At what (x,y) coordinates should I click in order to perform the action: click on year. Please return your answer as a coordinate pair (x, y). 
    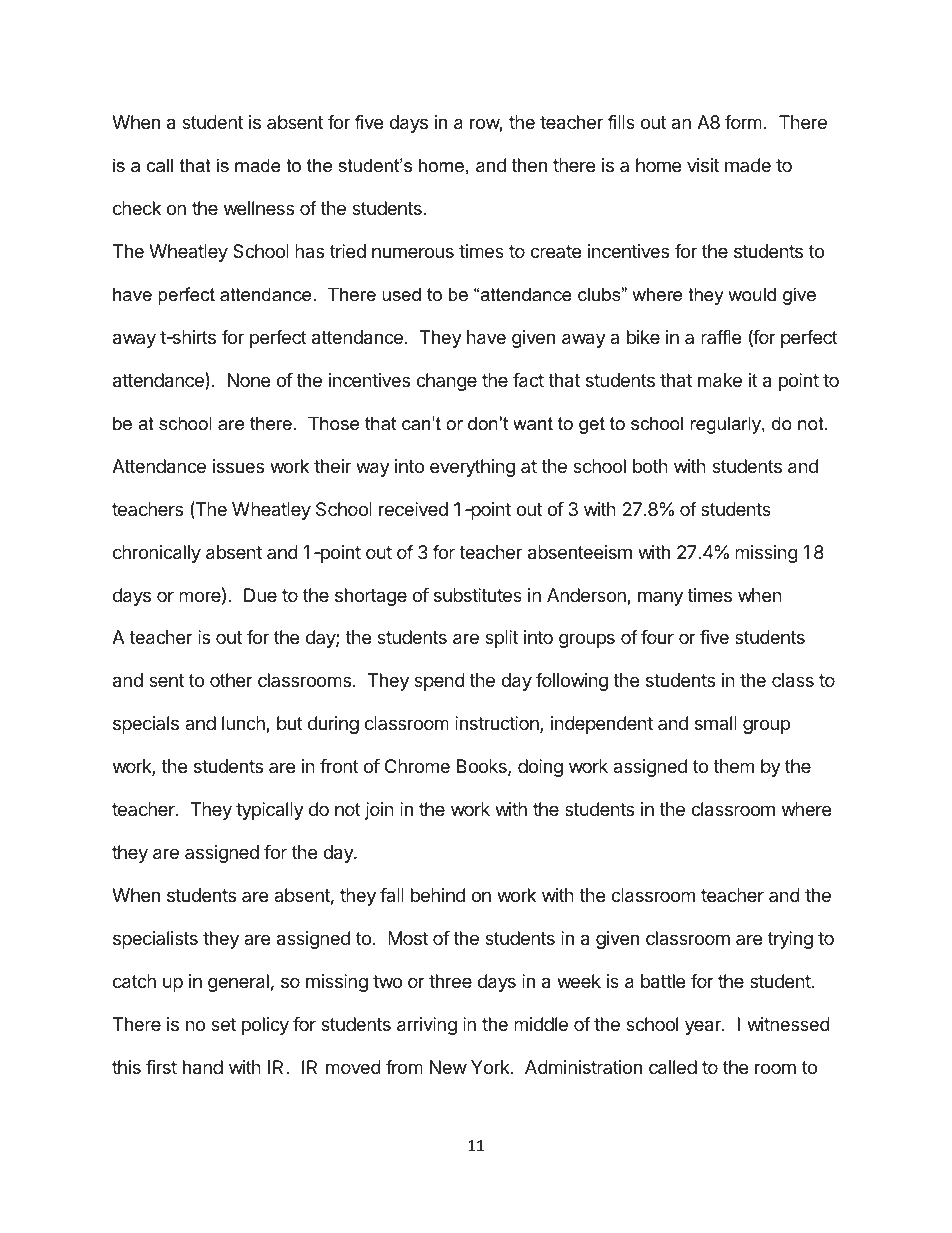
    Looking at the image, I should click on (704, 1027).
